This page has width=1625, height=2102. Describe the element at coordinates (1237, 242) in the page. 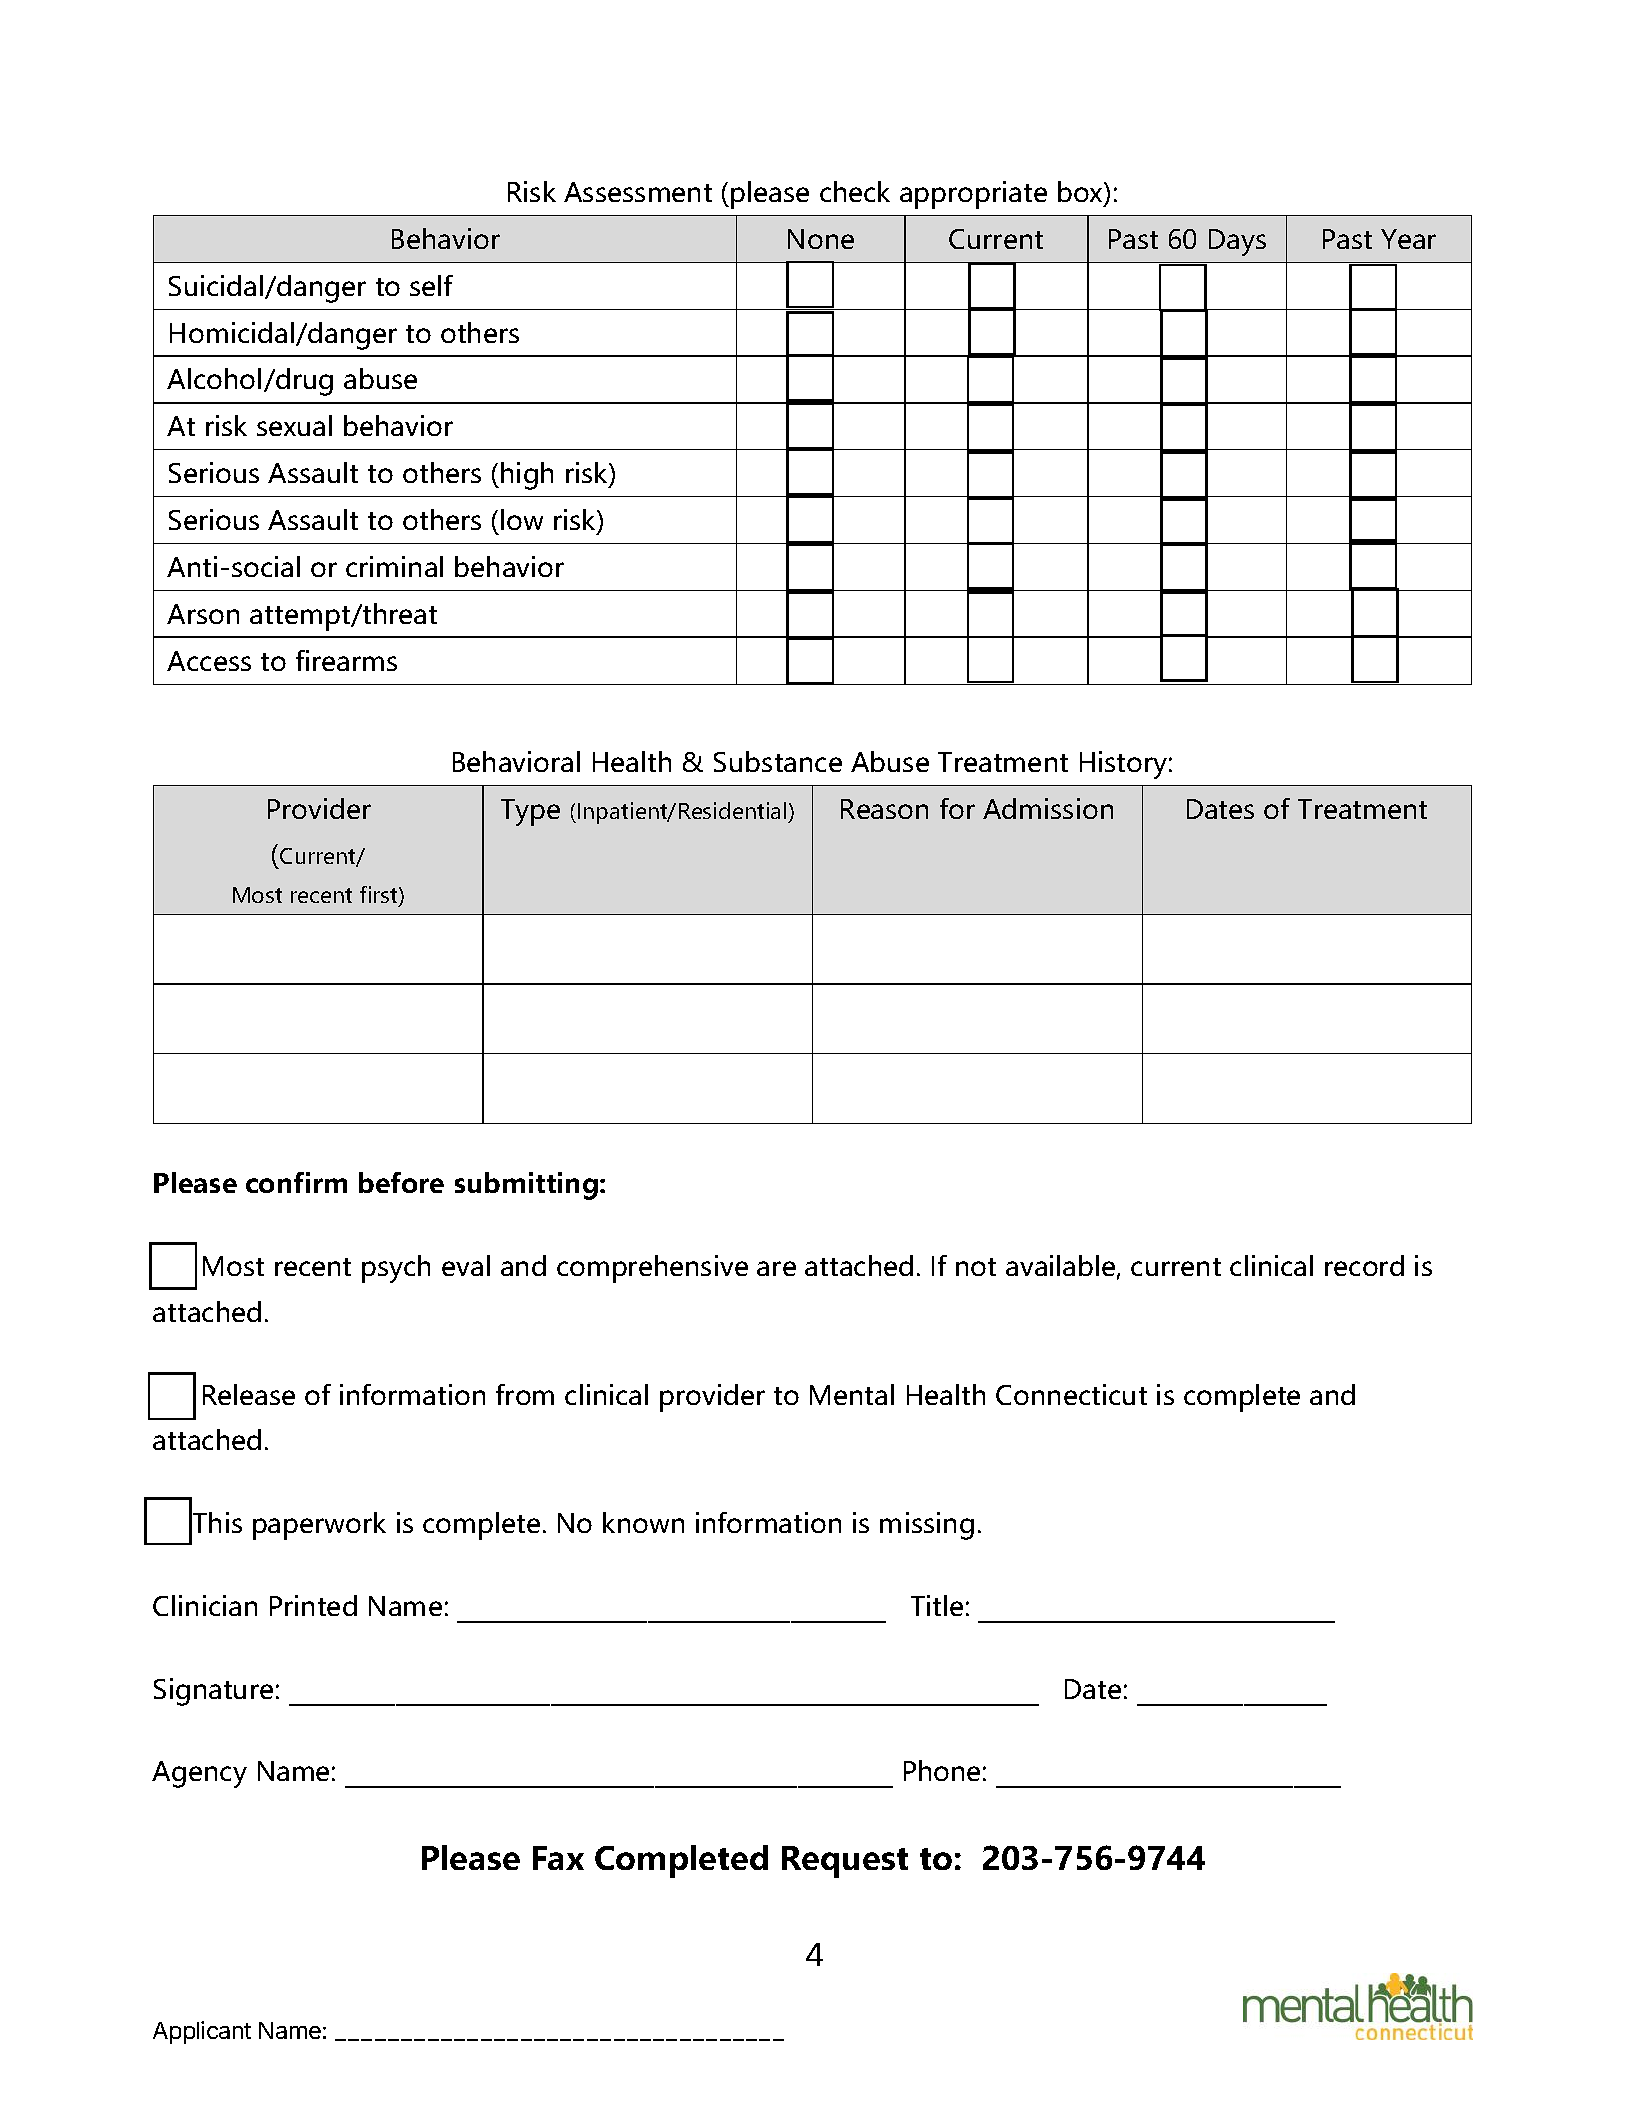

I see `Days` at that location.
